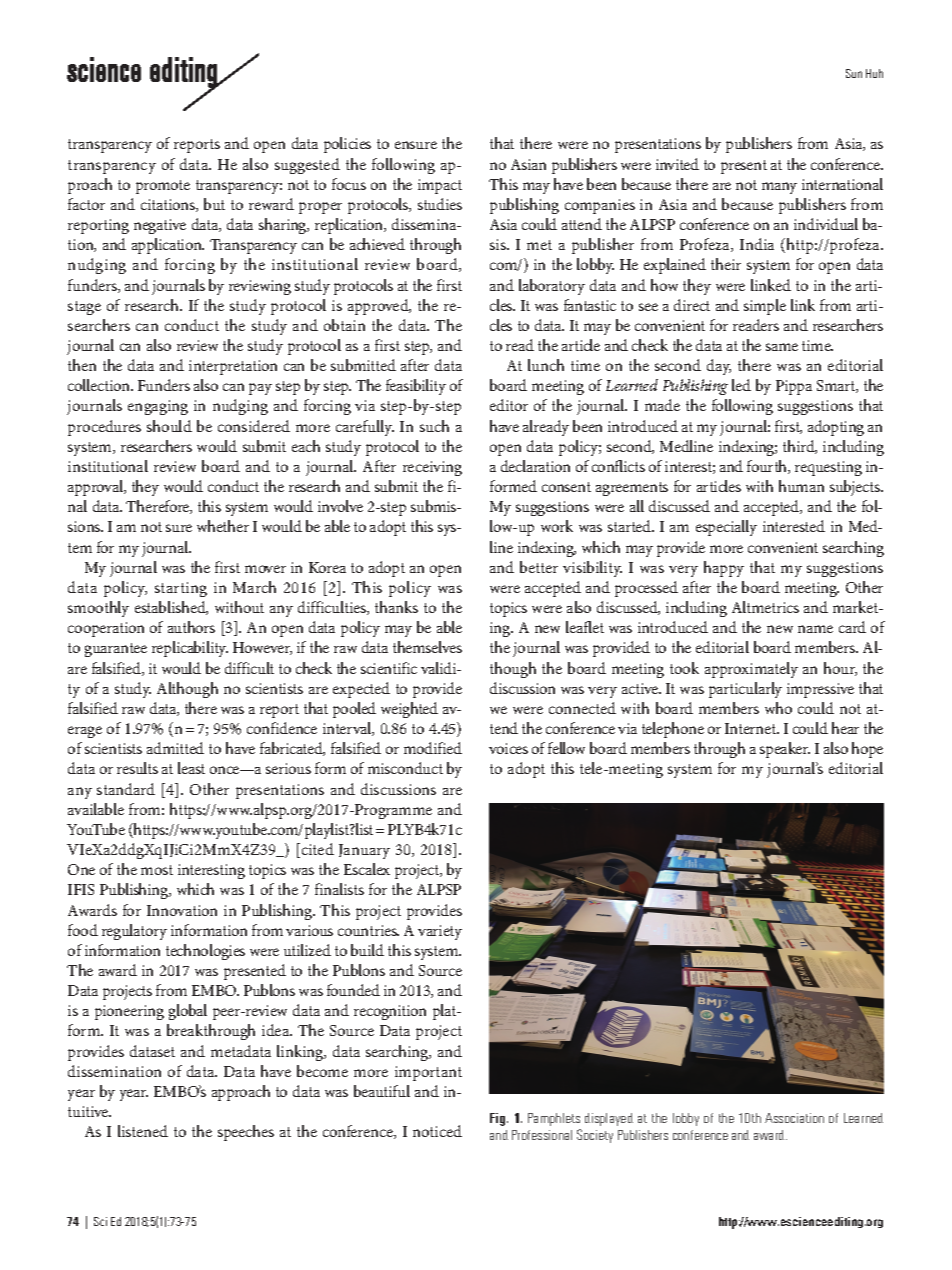 The image size is (952, 1270). Describe the element at coordinates (508, 748) in the image. I see `voices` at that location.
